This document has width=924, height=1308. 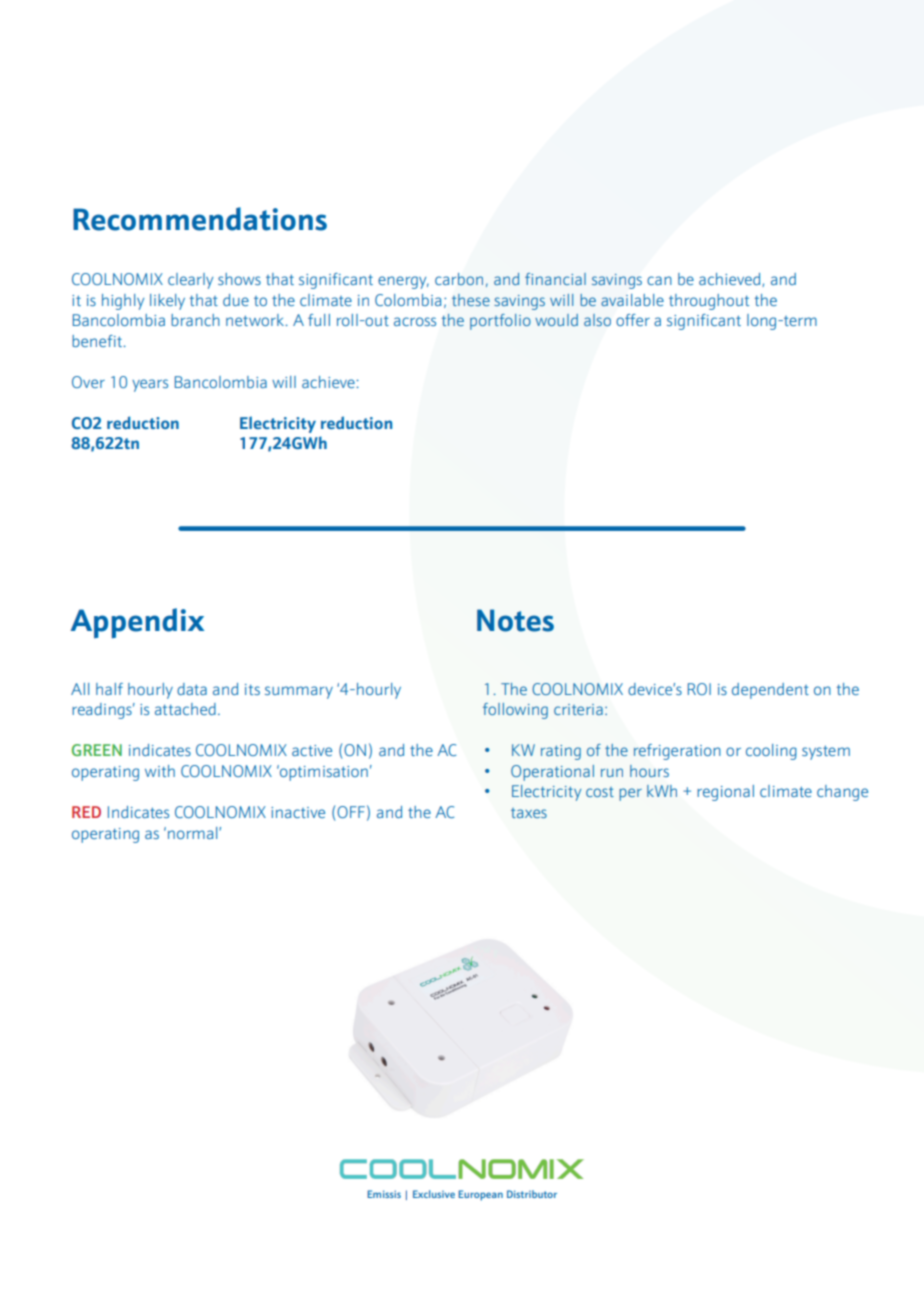 I want to click on normal, so click(x=194, y=833).
